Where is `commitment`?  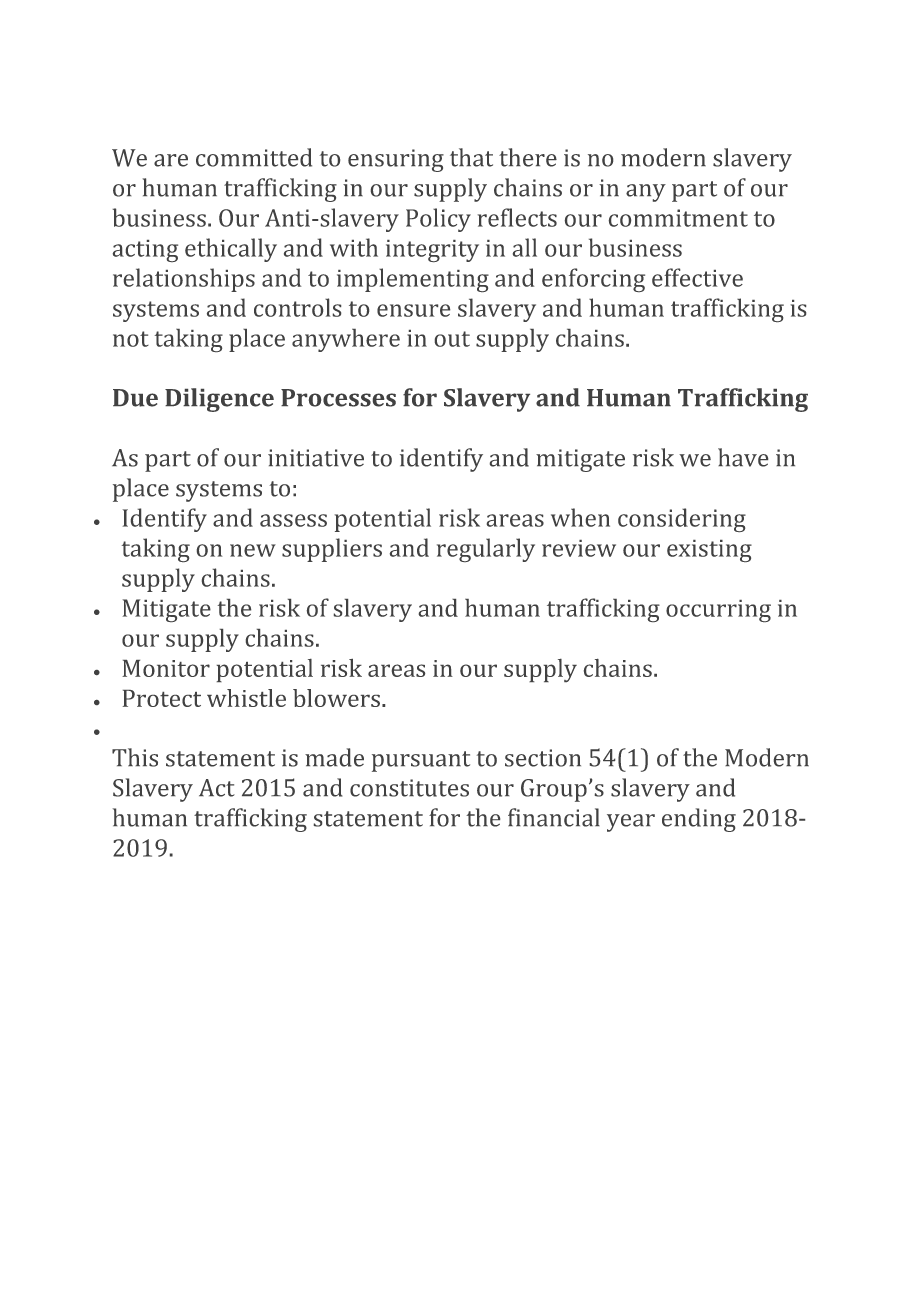 commitment is located at coordinates (678, 218).
